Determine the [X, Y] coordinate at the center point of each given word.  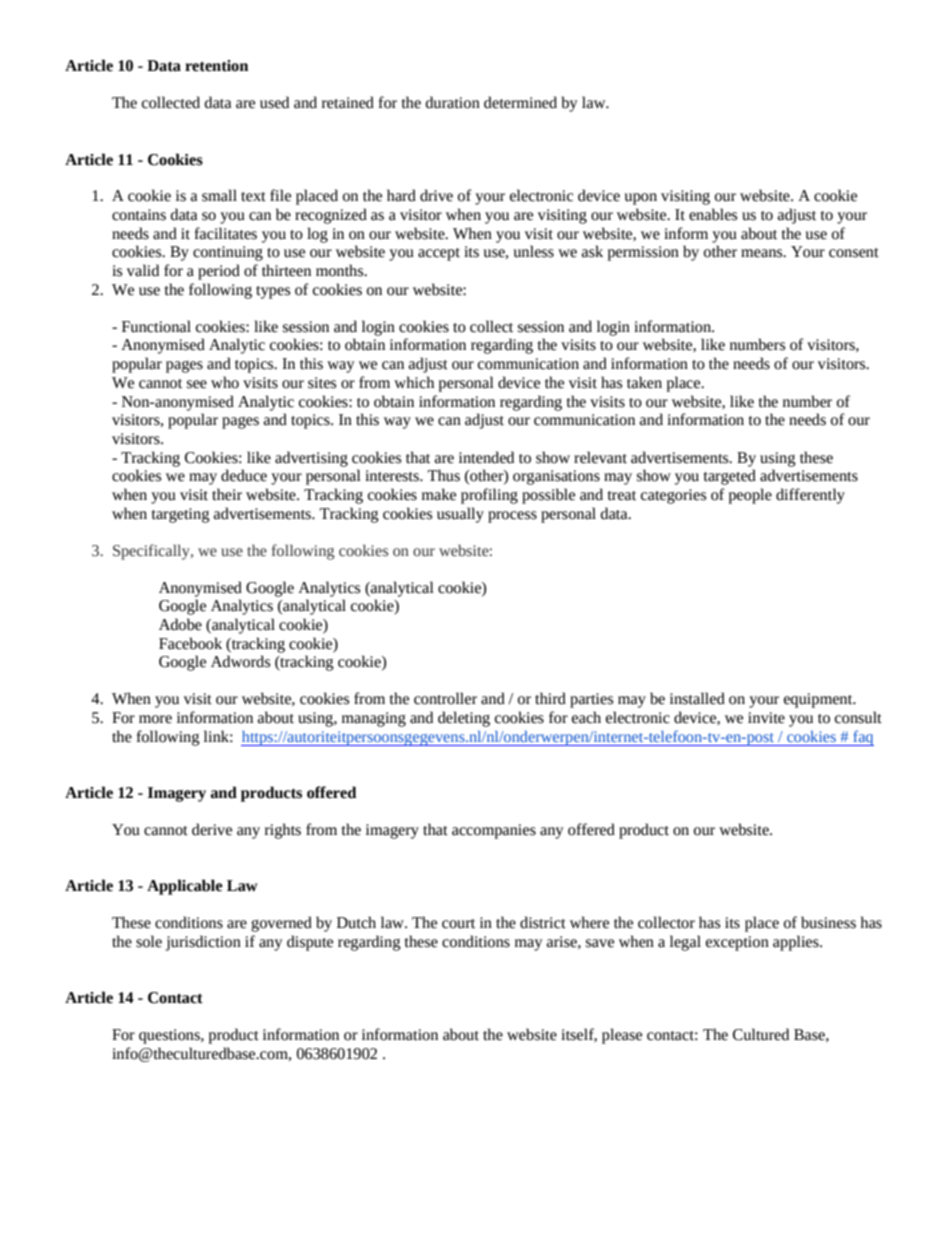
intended [486, 457]
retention [216, 66]
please [622, 1036]
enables [713, 214]
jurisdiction [203, 943]
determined [520, 102]
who [225, 382]
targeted [730, 477]
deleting [464, 719]
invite [766, 718]
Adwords [240, 661]
